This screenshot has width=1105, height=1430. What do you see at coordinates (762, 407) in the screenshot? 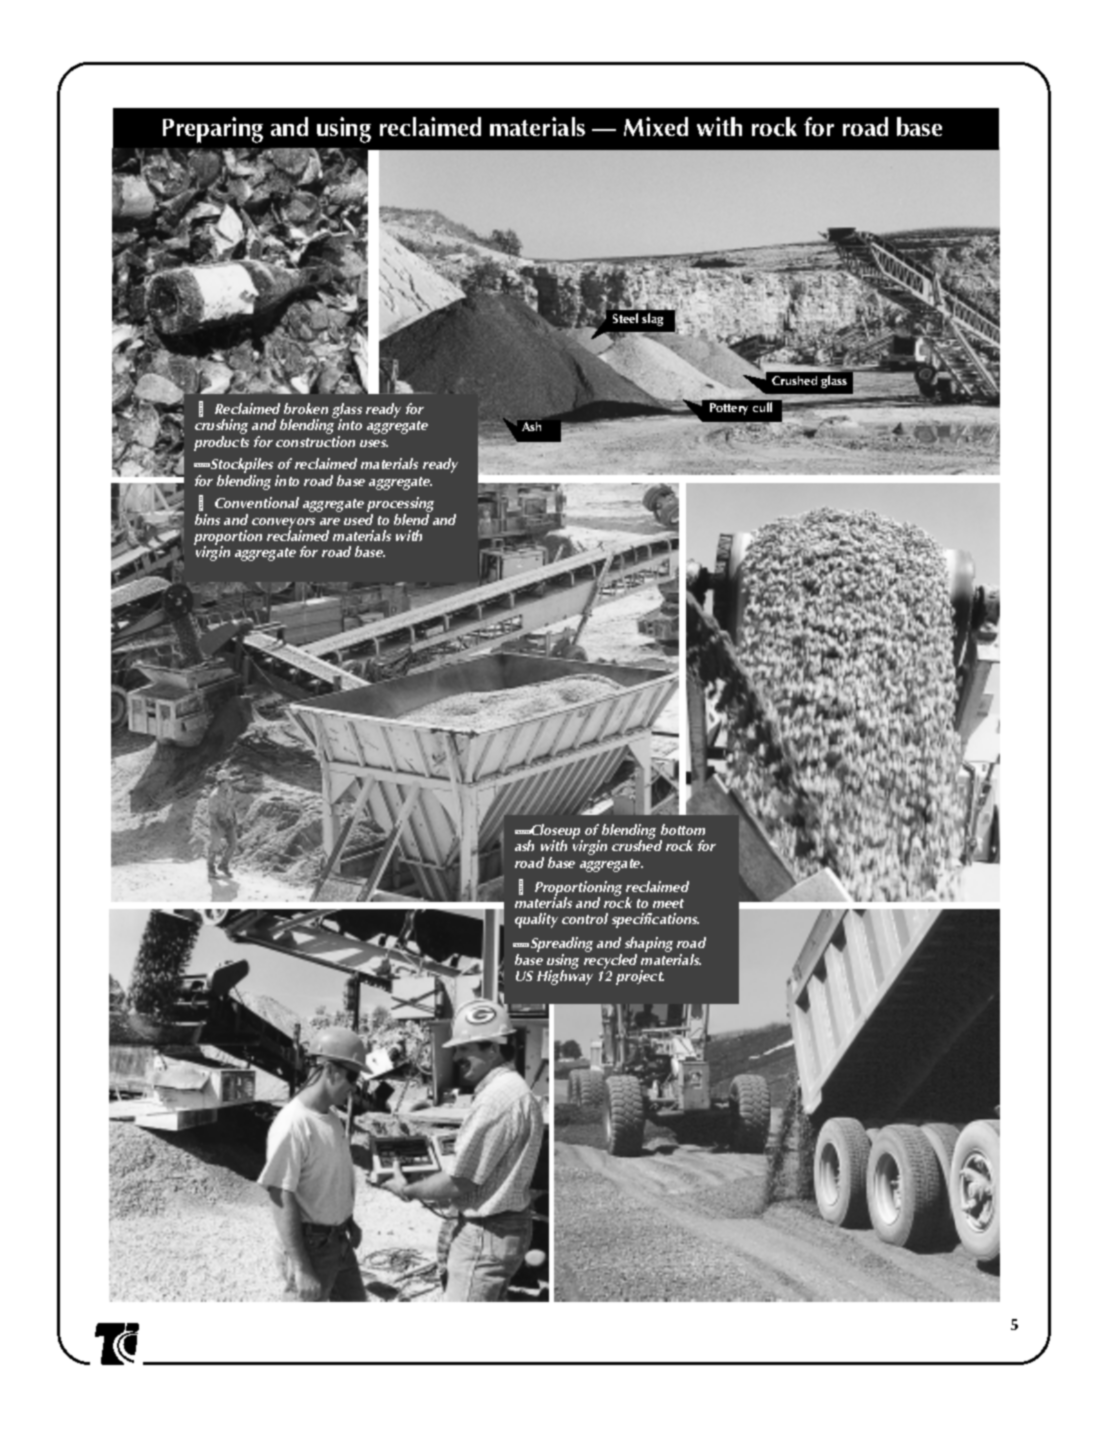
I see `cull` at bounding box center [762, 407].
